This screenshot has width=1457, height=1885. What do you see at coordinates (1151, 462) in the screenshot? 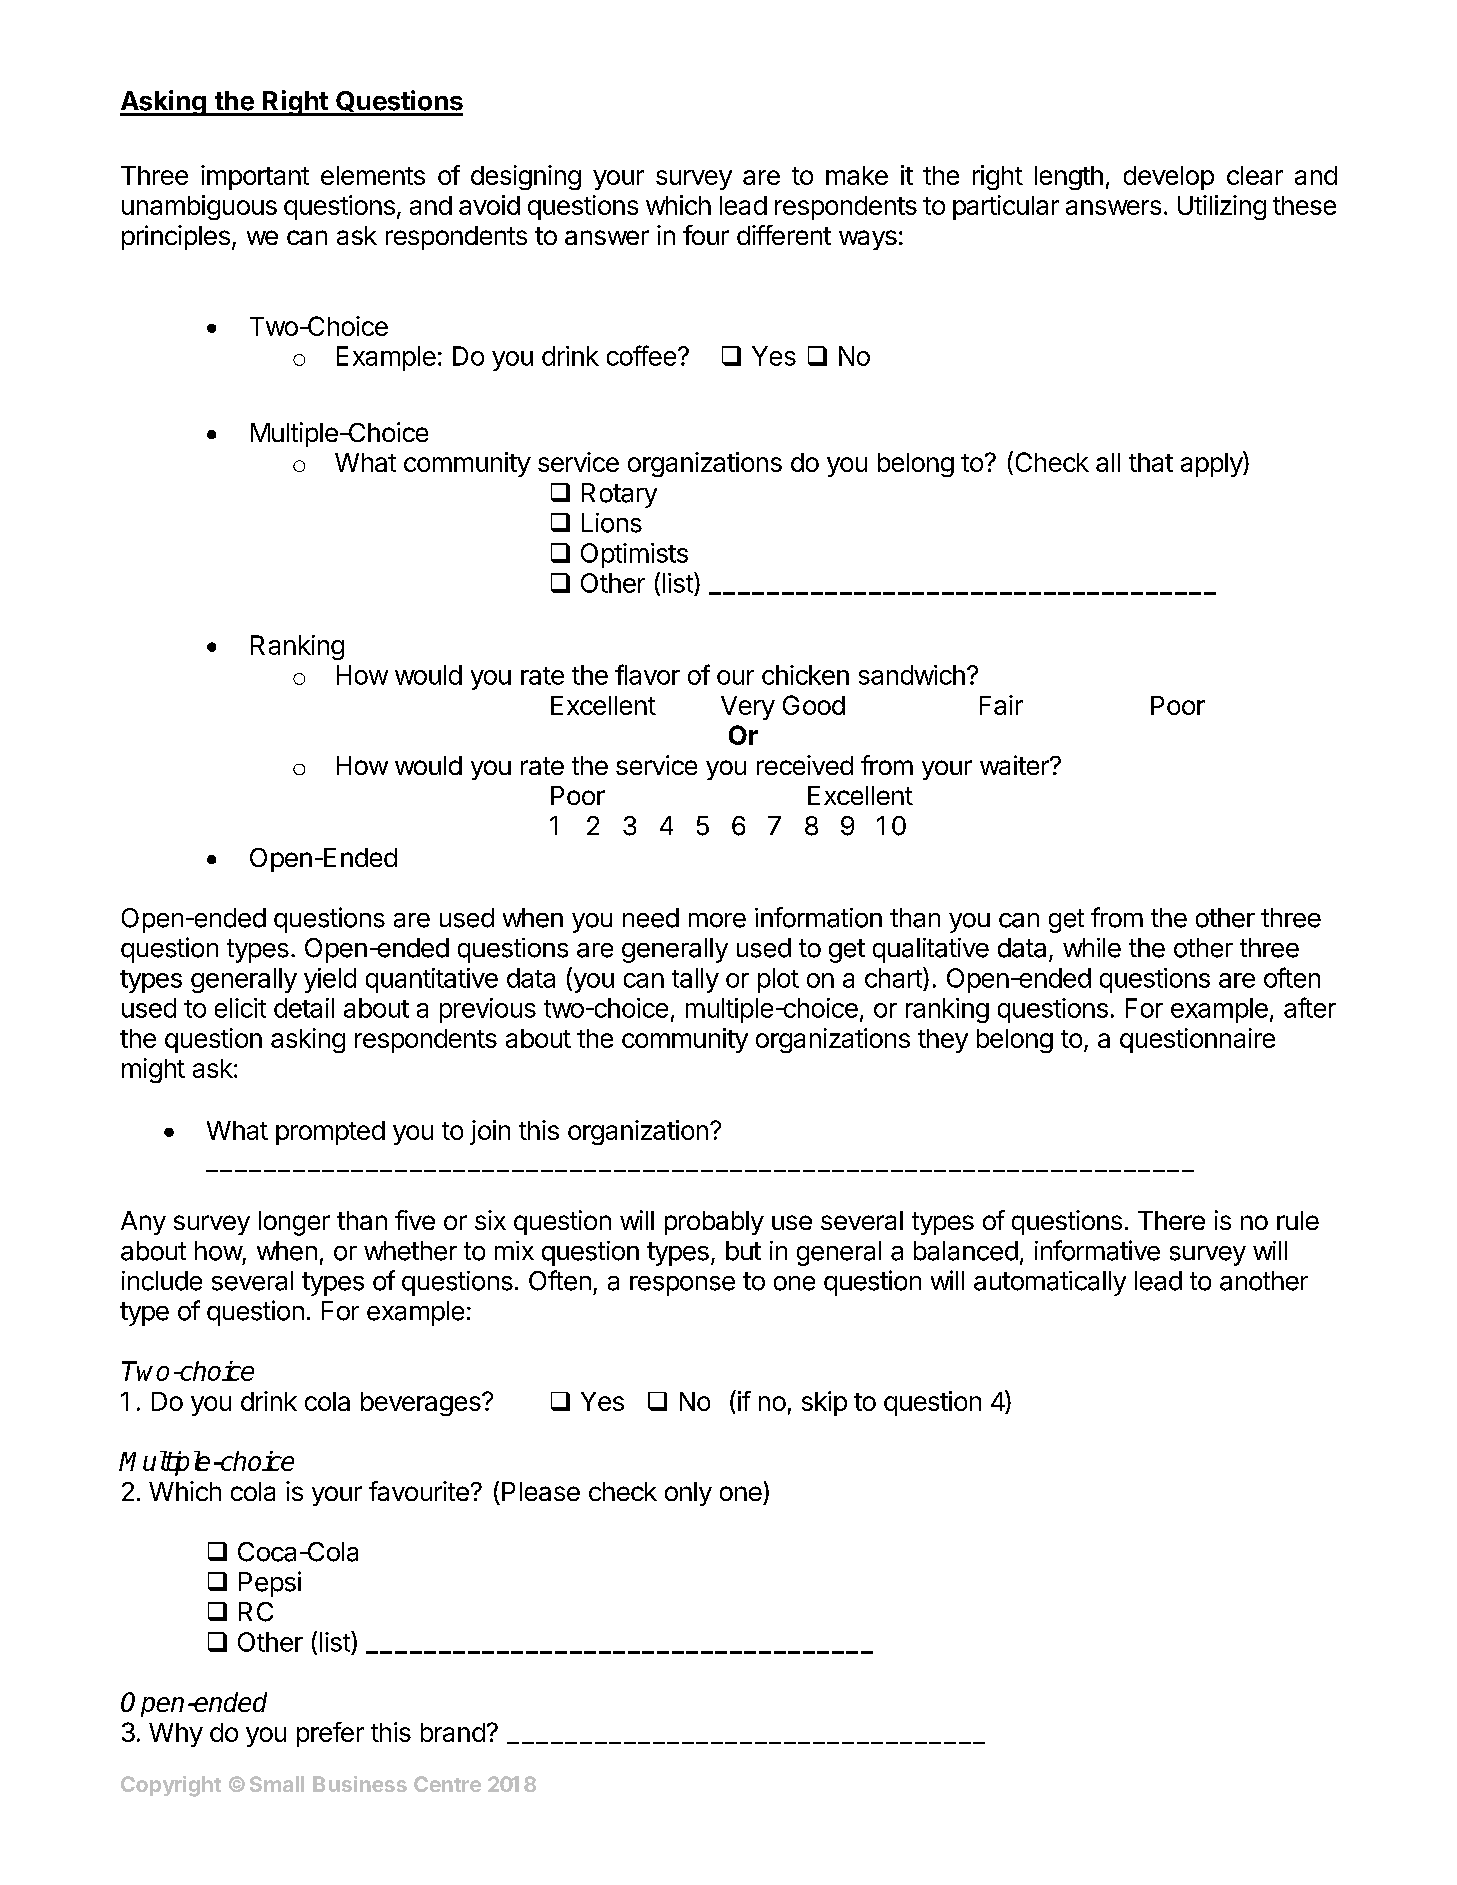
I see `that` at bounding box center [1151, 462].
